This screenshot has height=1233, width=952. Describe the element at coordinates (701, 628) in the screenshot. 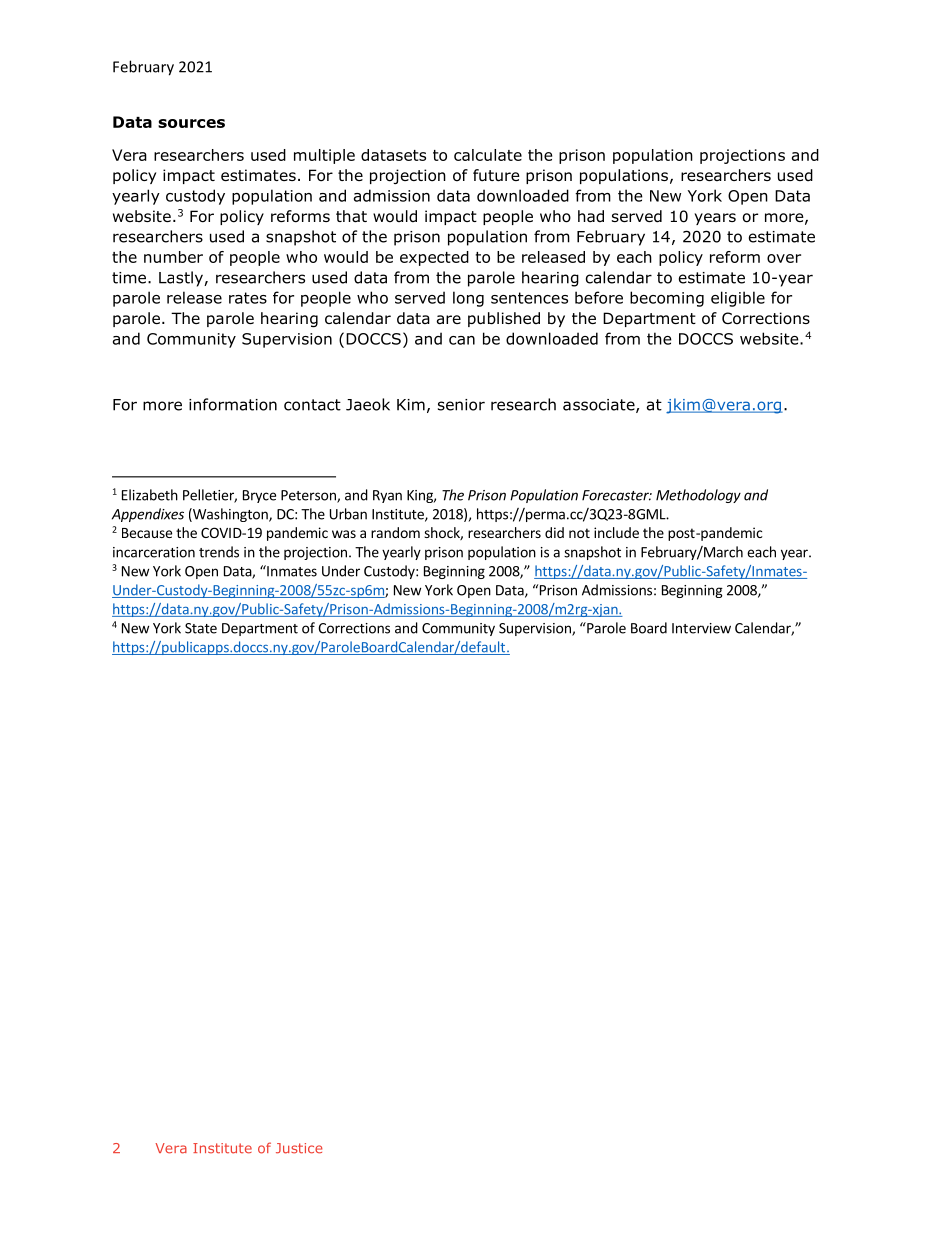

I see `Interview` at that location.
